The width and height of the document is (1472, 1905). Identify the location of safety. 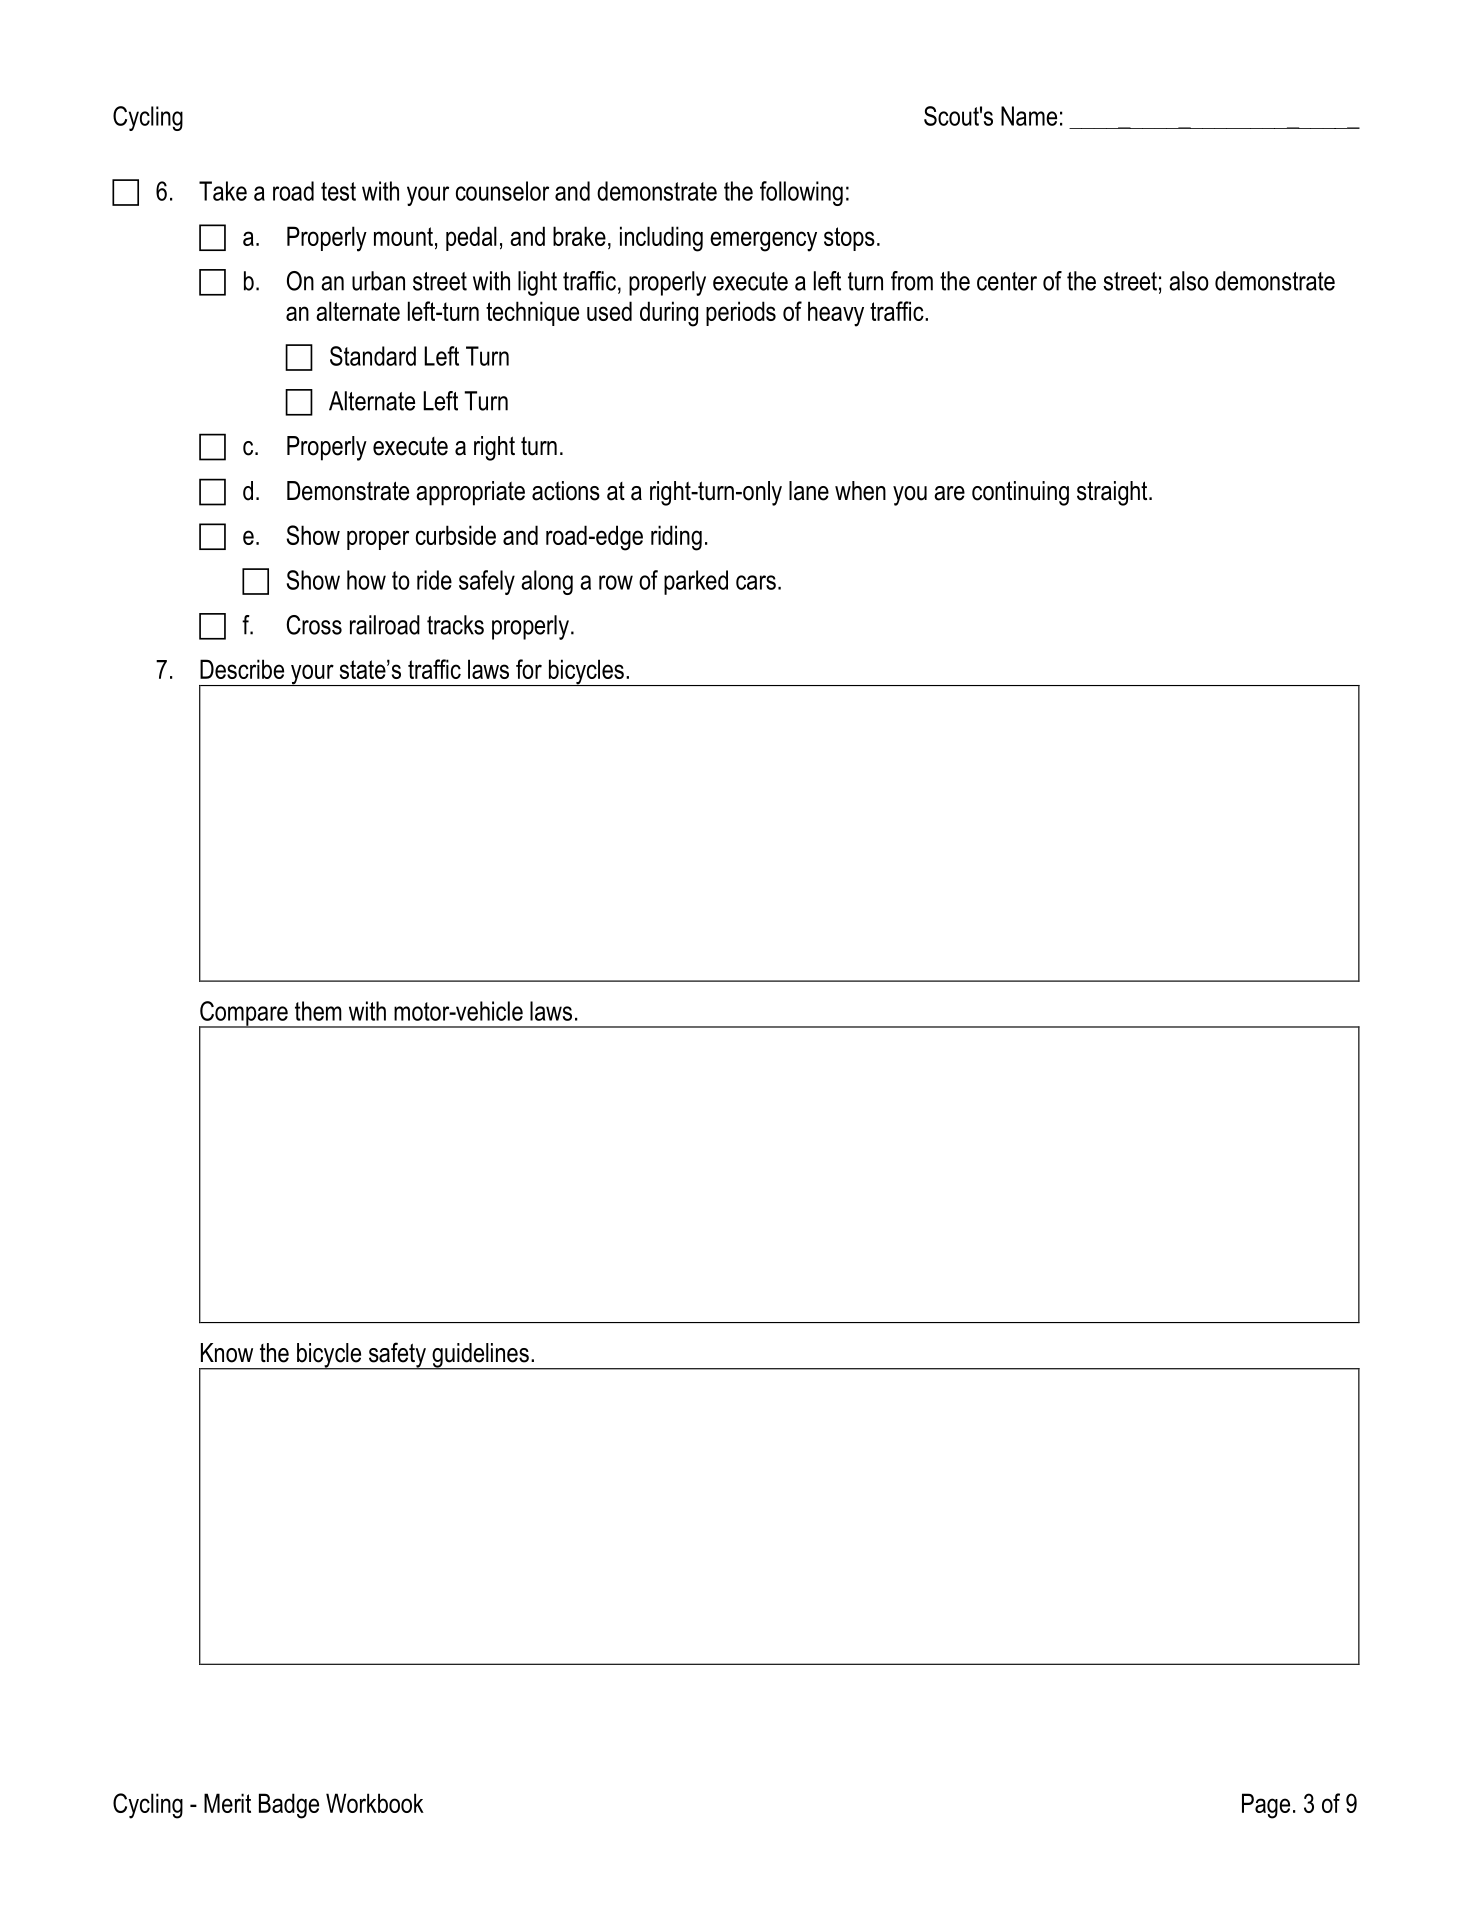
(397, 1356).
